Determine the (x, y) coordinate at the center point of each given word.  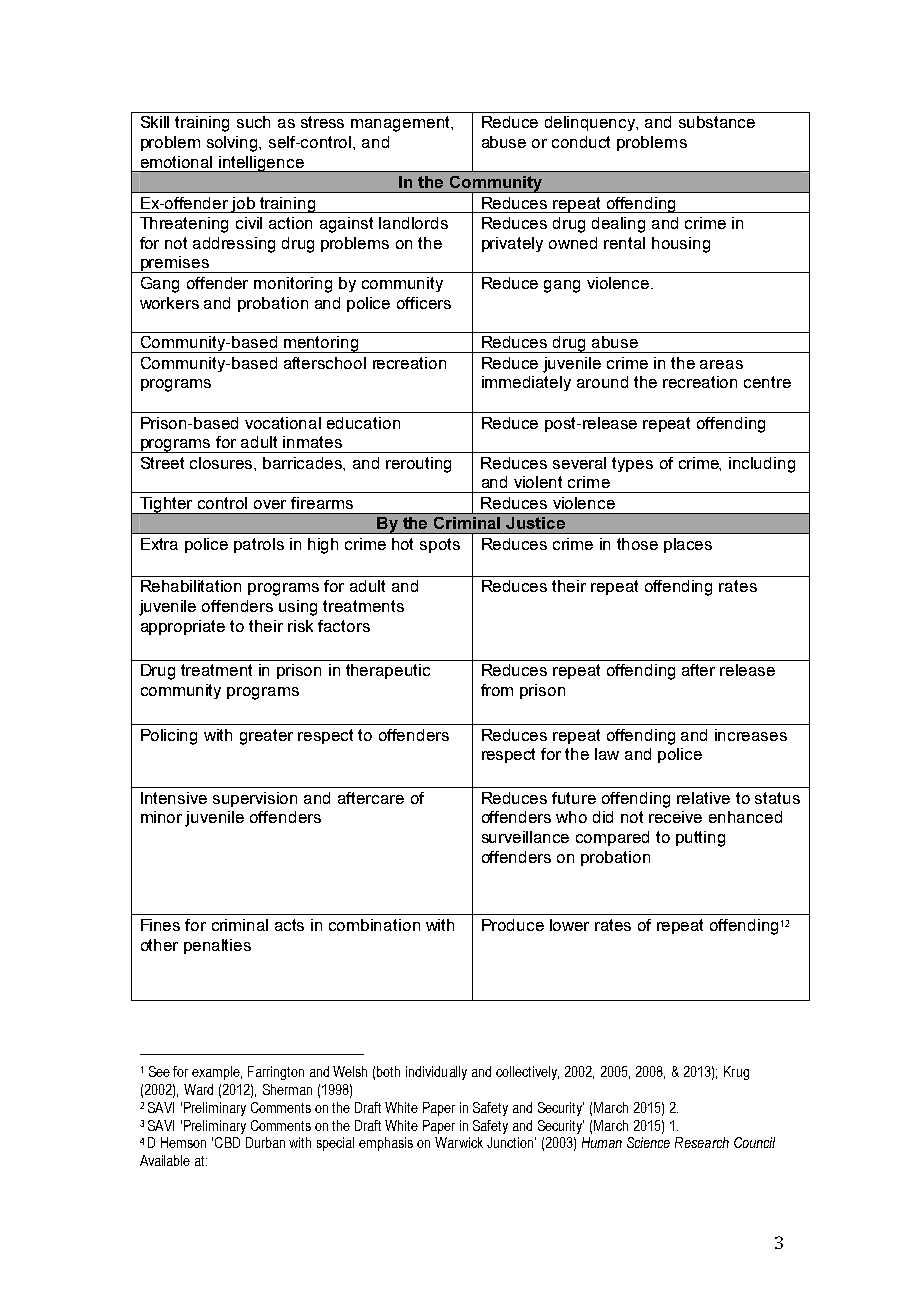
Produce (513, 925)
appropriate (183, 627)
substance (717, 122)
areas (721, 364)
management (402, 124)
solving (234, 144)
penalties (217, 946)
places (688, 545)
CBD (227, 1142)
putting (700, 839)
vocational (283, 423)
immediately (526, 383)
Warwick (459, 1142)
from (497, 690)
